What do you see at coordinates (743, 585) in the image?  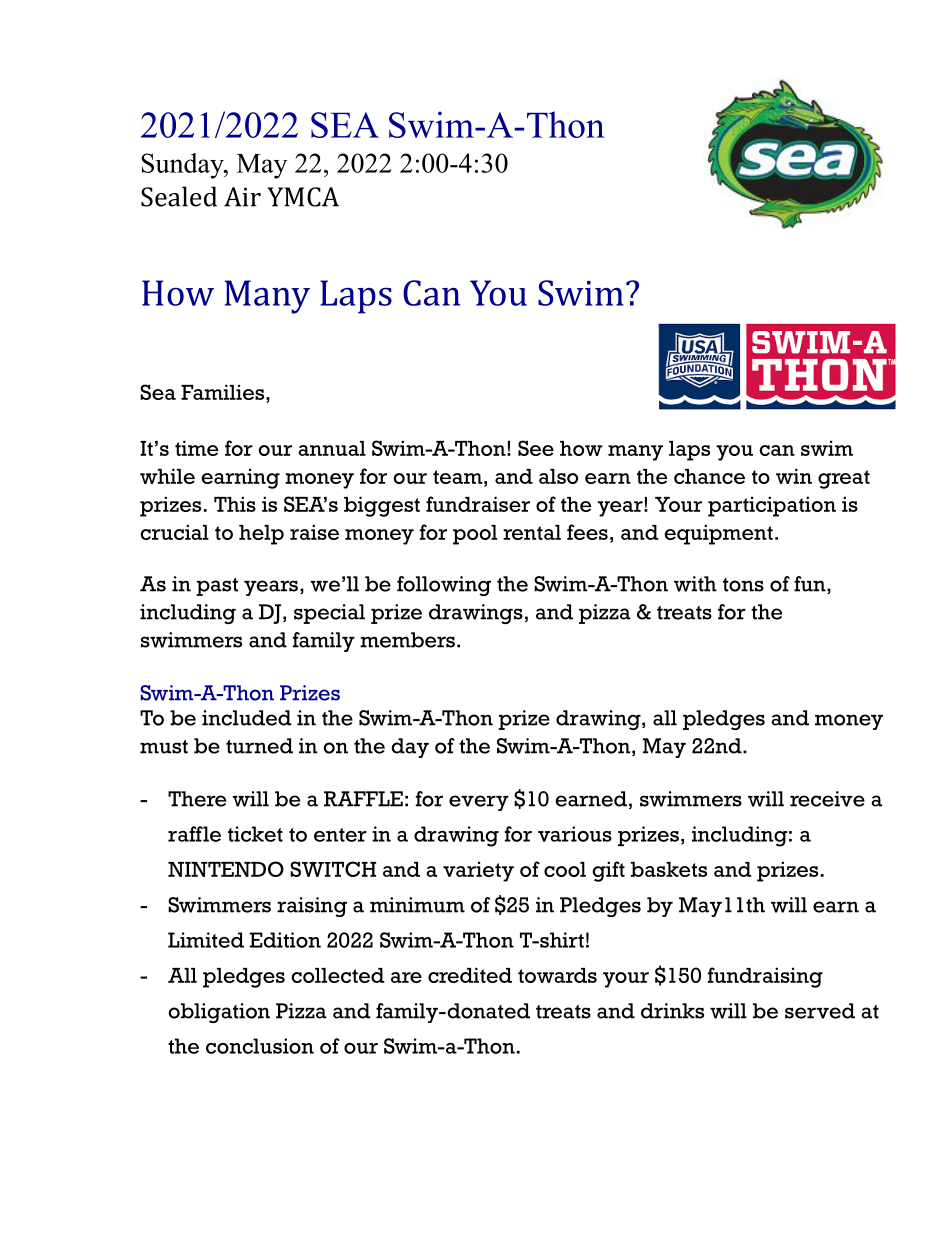 I see `tons` at bounding box center [743, 585].
